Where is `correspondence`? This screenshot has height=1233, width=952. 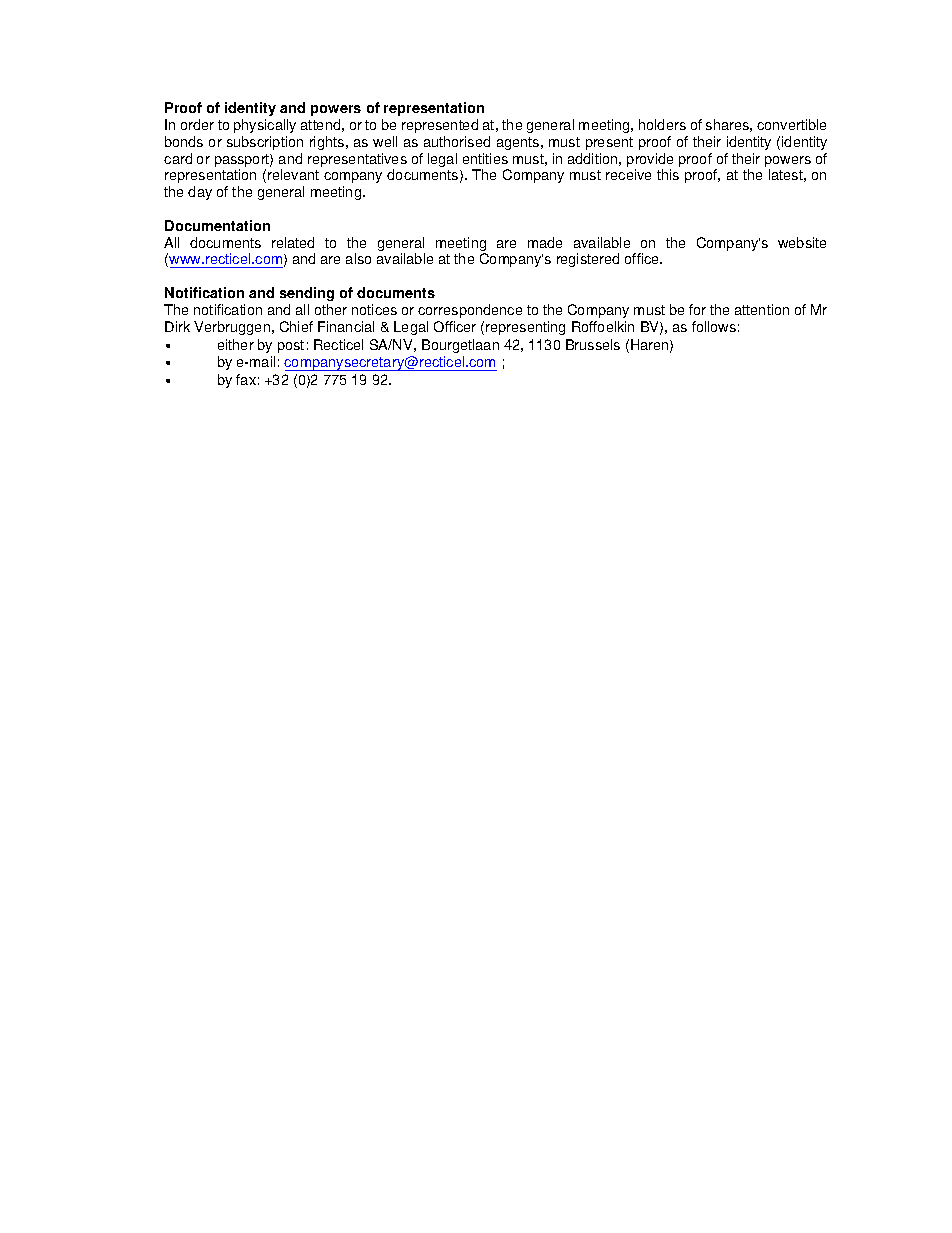 correspondence is located at coordinates (470, 311).
